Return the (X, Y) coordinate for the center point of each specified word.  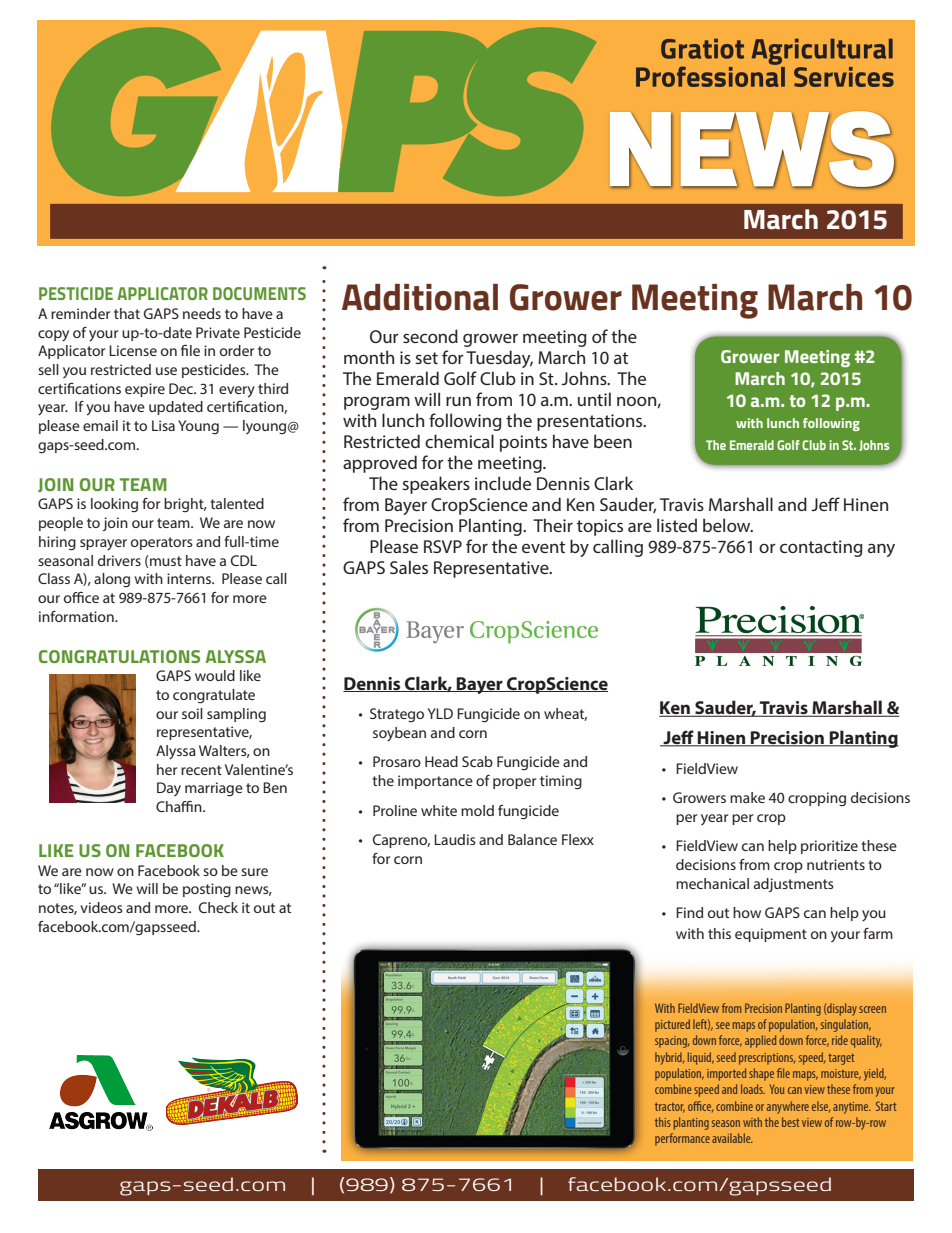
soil (192, 713)
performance (682, 1139)
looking (114, 505)
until (594, 399)
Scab (477, 761)
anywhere (788, 1107)
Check (218, 907)
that (127, 313)
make (747, 797)
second (430, 336)
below (728, 525)
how (747, 912)
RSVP (443, 546)
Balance (532, 839)
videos (101, 907)
